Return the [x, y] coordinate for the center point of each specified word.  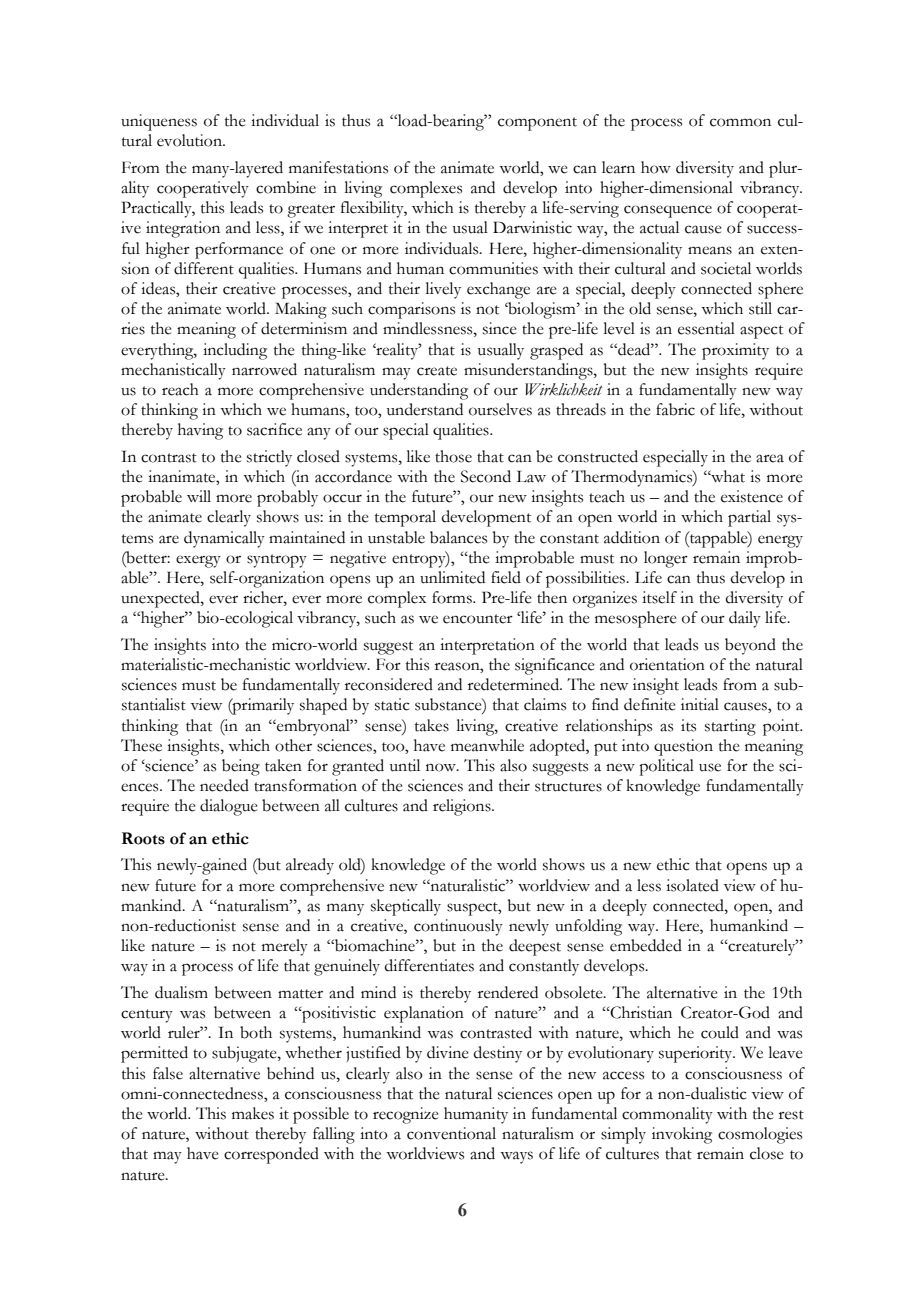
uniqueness [159, 122]
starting [730, 727]
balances [458, 537]
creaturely [762, 947]
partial [749, 518]
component [537, 124]
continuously [458, 927]
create [437, 371]
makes [253, 1113]
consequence [668, 211]
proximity [735, 351]
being [241, 767]
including [235, 351]
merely [285, 947]
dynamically [224, 539]
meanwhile [487, 745]
